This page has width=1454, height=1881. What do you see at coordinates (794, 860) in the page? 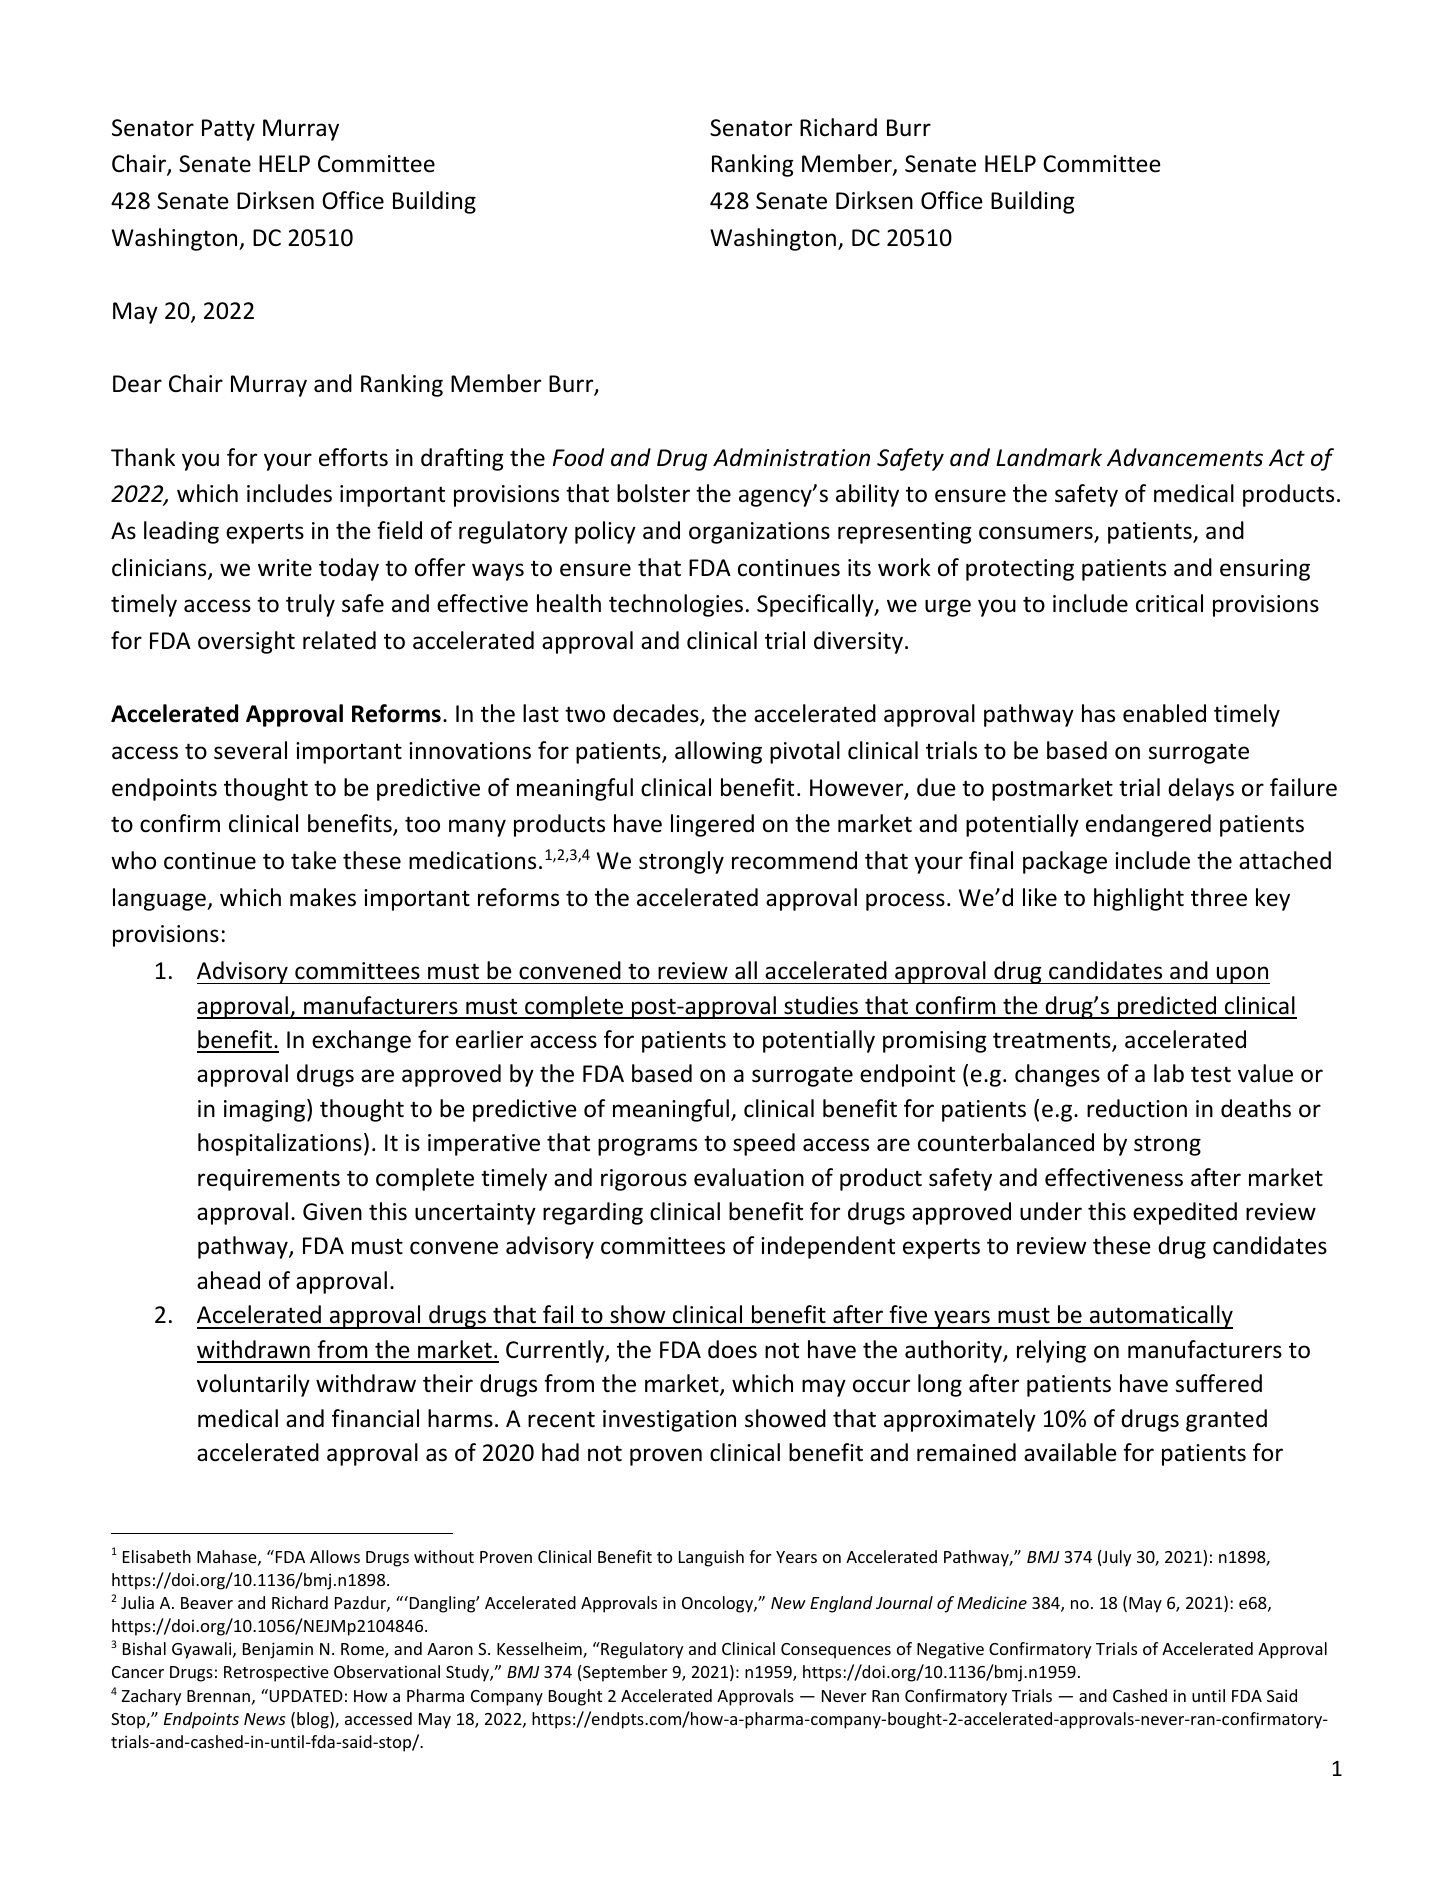
I see `recommend` at bounding box center [794, 860].
